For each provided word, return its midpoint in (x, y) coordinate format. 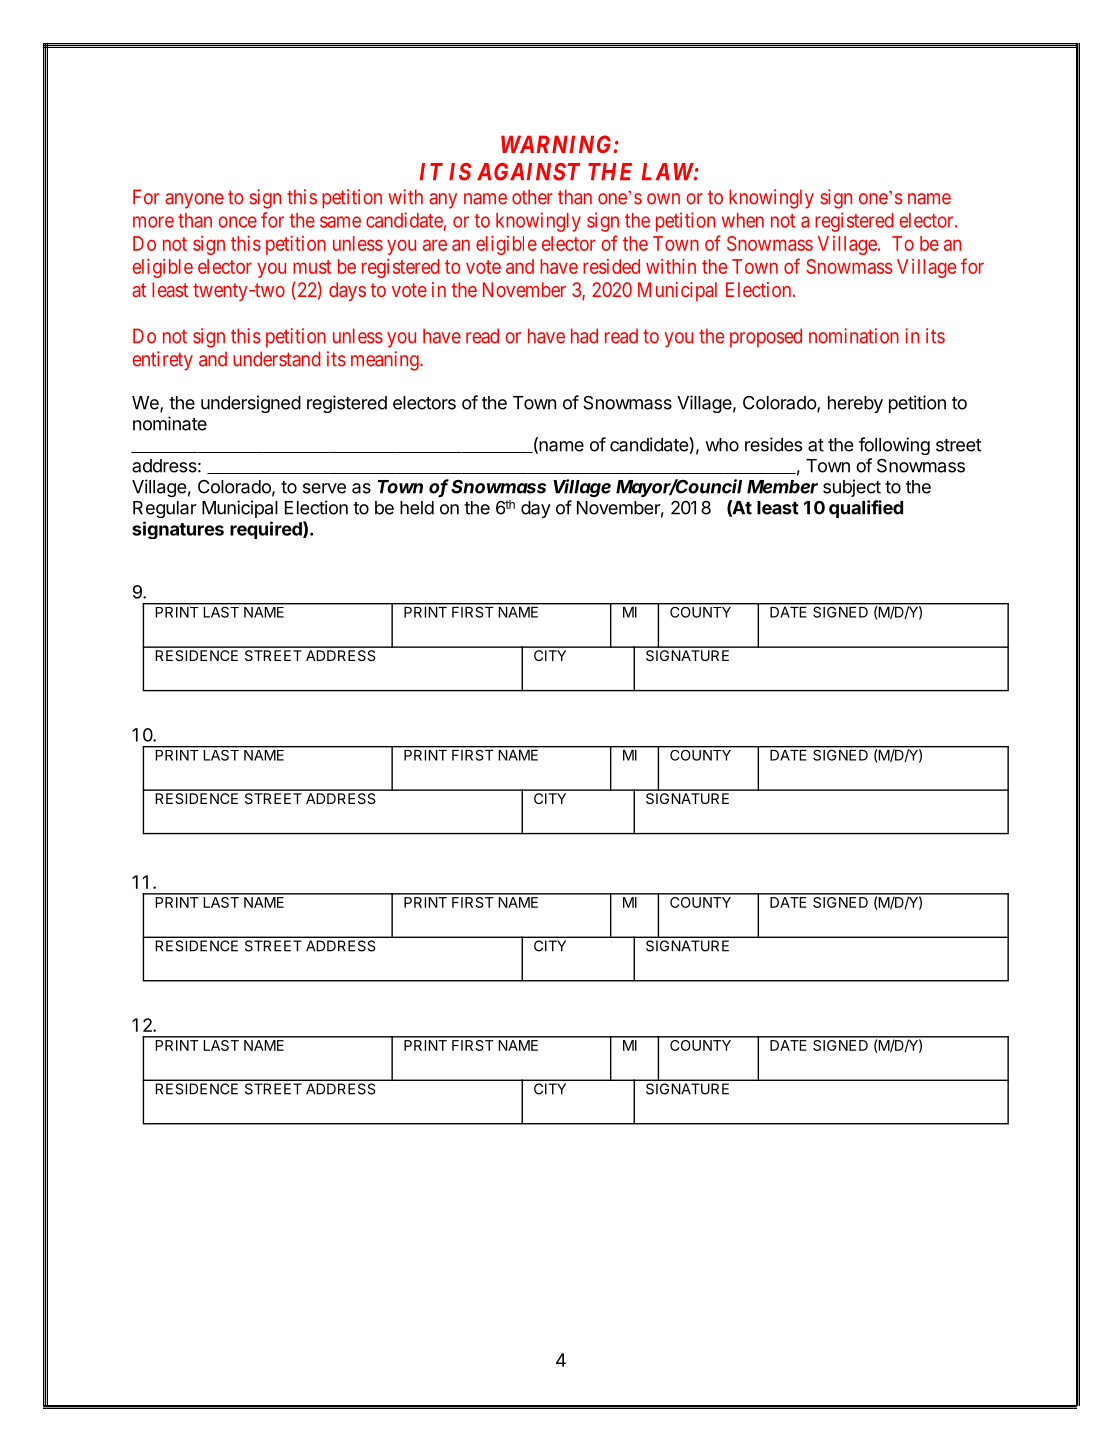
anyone (194, 201)
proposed (766, 338)
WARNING (558, 144)
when (743, 220)
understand (277, 359)
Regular (165, 509)
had (584, 336)
